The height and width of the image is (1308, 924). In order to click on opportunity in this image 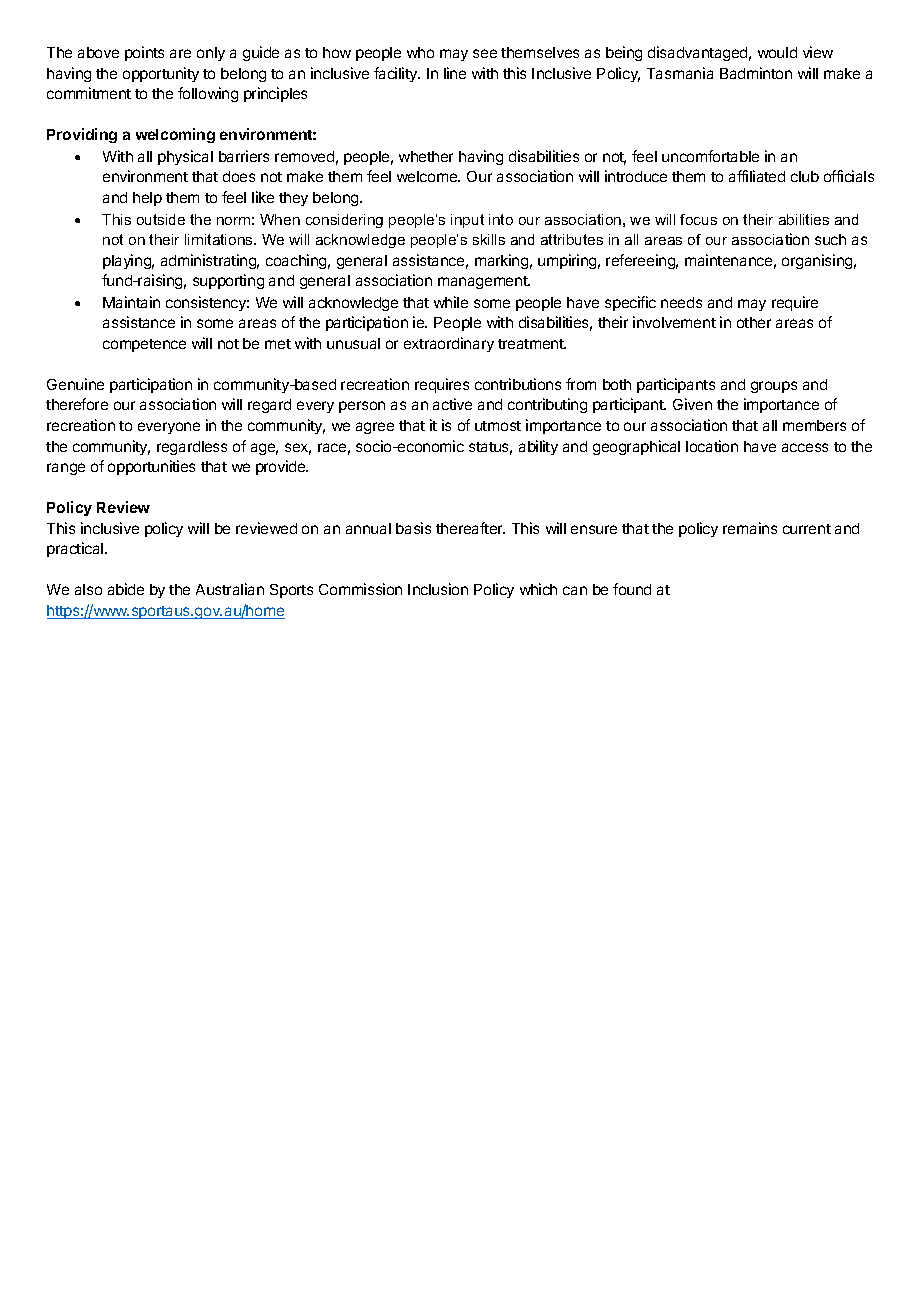, I will do `click(161, 74)`.
